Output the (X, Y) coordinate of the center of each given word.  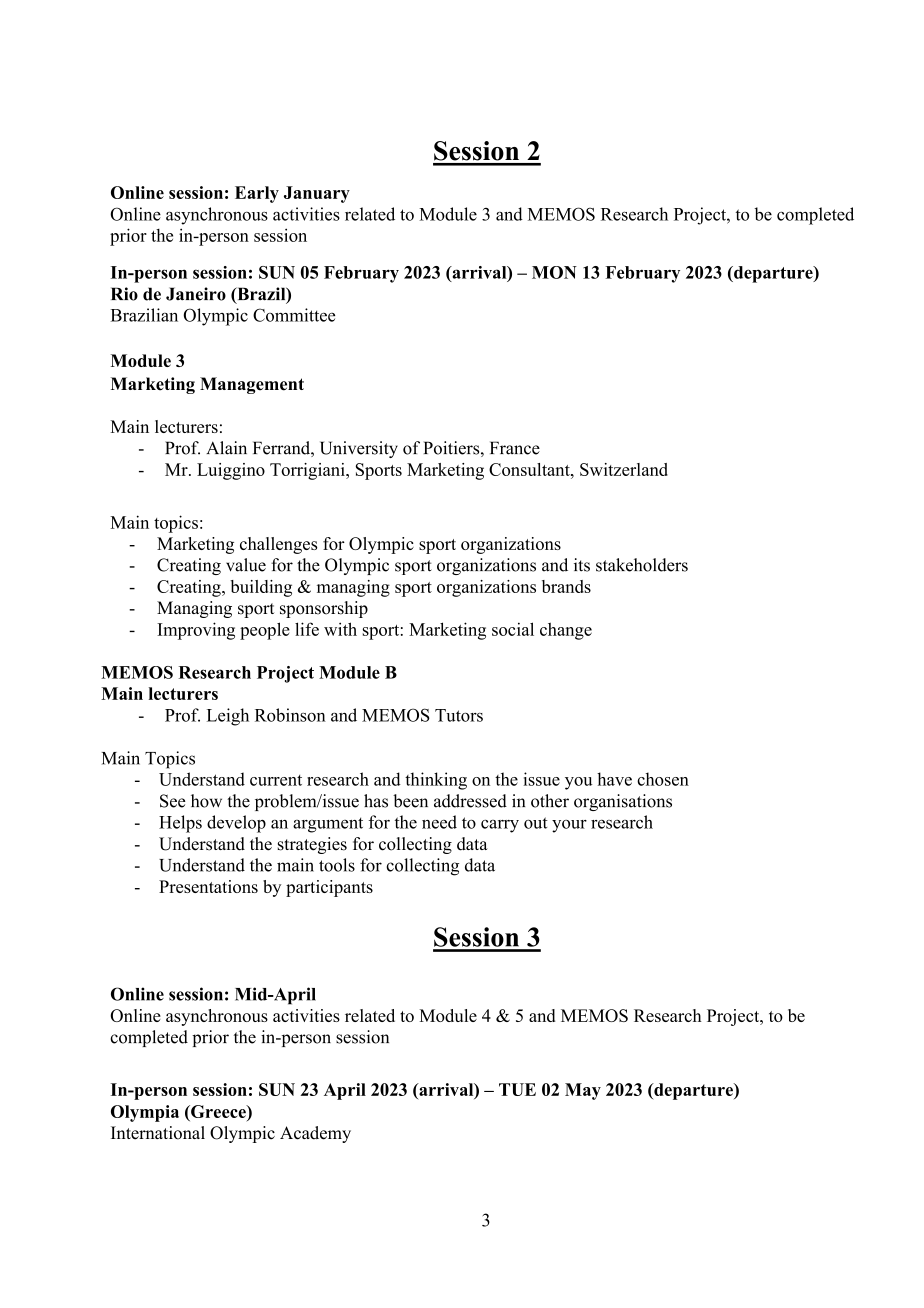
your (569, 826)
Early (257, 194)
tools (337, 865)
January (317, 194)
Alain (226, 448)
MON (554, 272)
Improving (196, 631)
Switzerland (624, 469)
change (566, 631)
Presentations (208, 886)
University (359, 449)
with (340, 629)
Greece (218, 1111)
